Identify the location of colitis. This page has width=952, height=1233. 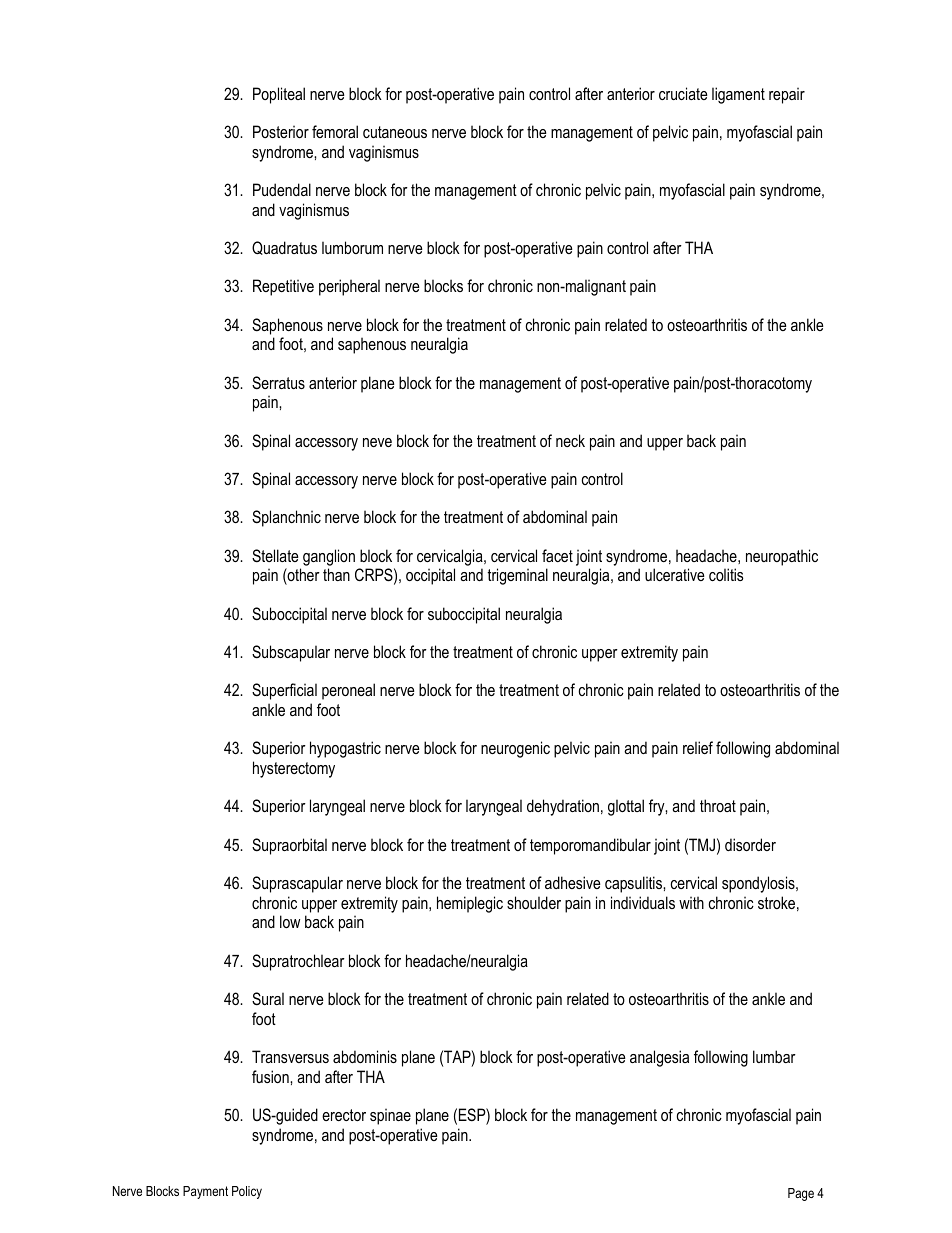
(726, 574).
